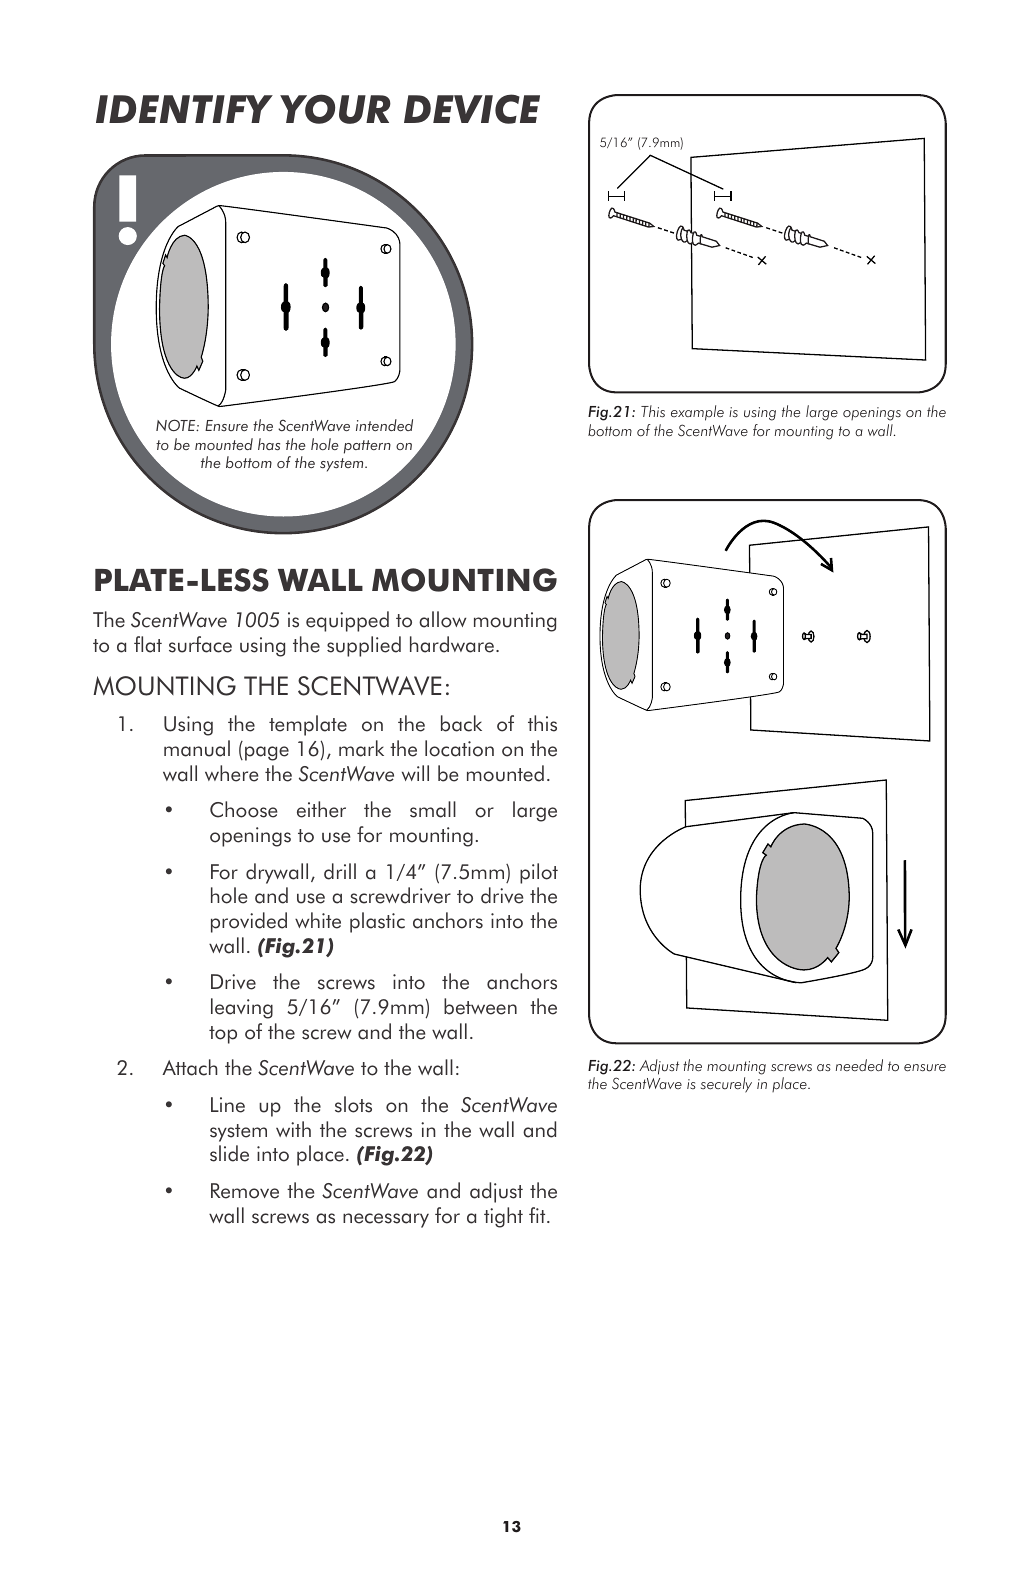 The width and height of the image is (1023, 1581). I want to click on intended, so click(384, 425).
